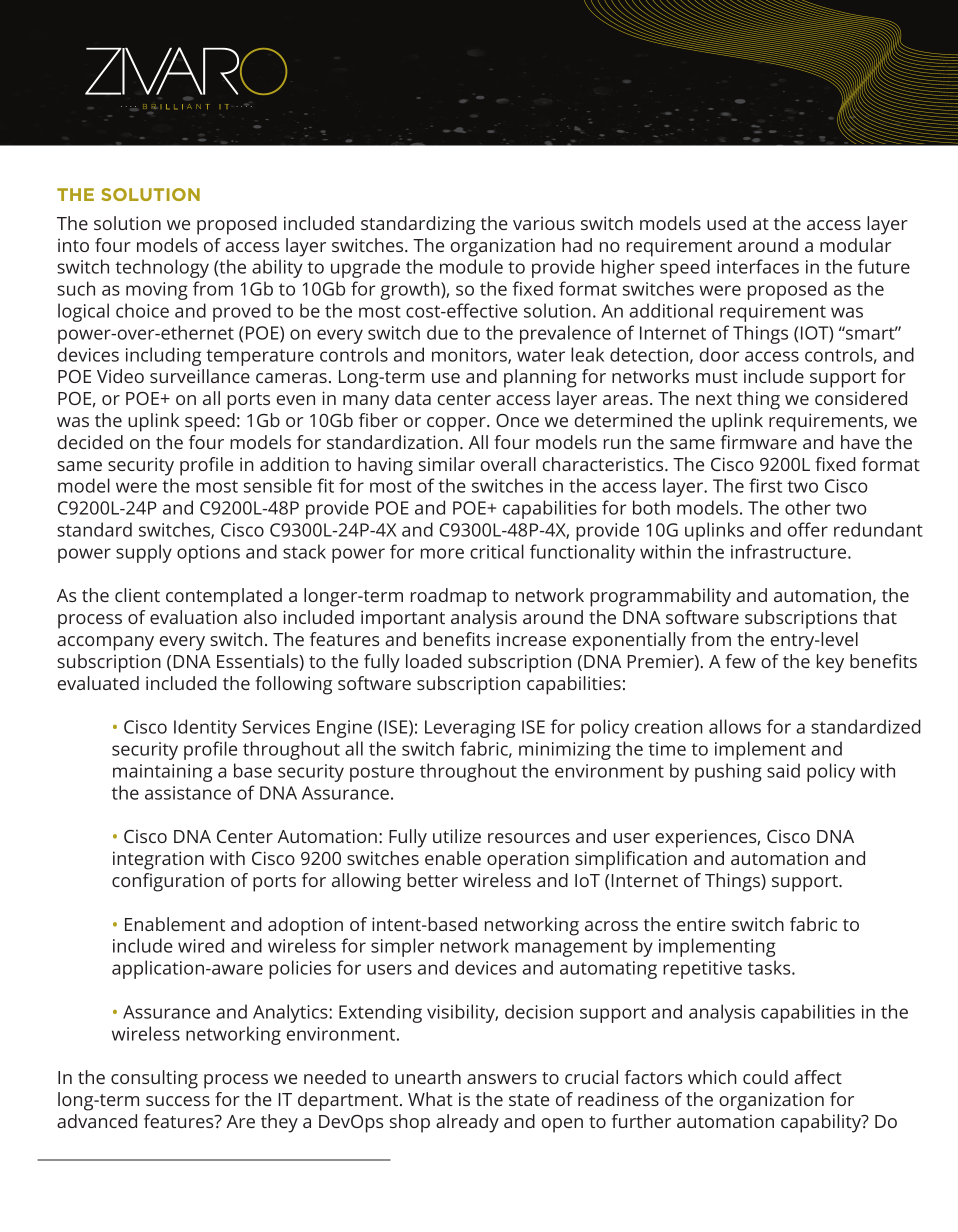 The image size is (958, 1232). What do you see at coordinates (188, 793) in the page?
I see `assistance` at bounding box center [188, 793].
